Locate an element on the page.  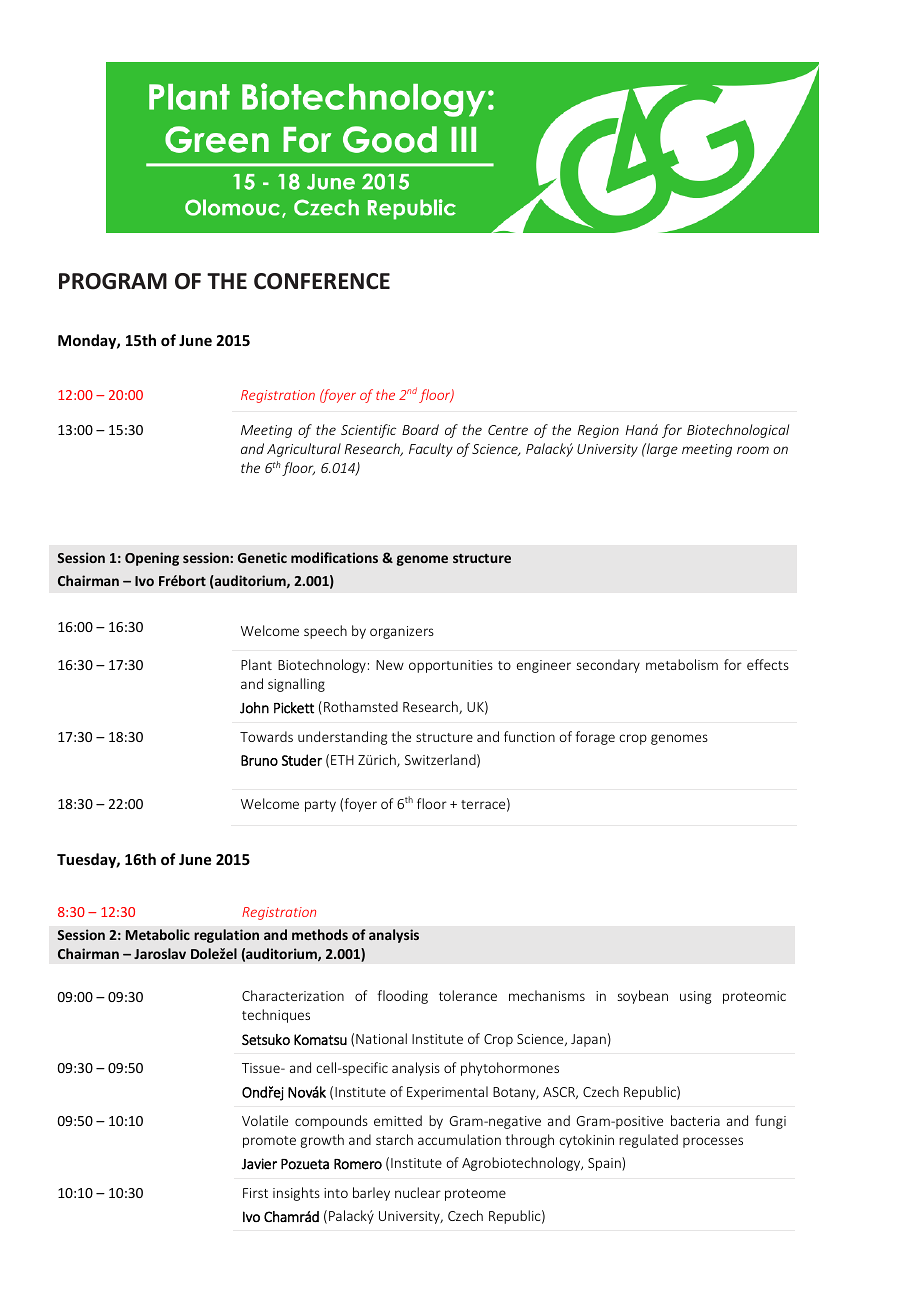
processes is located at coordinates (713, 1142).
